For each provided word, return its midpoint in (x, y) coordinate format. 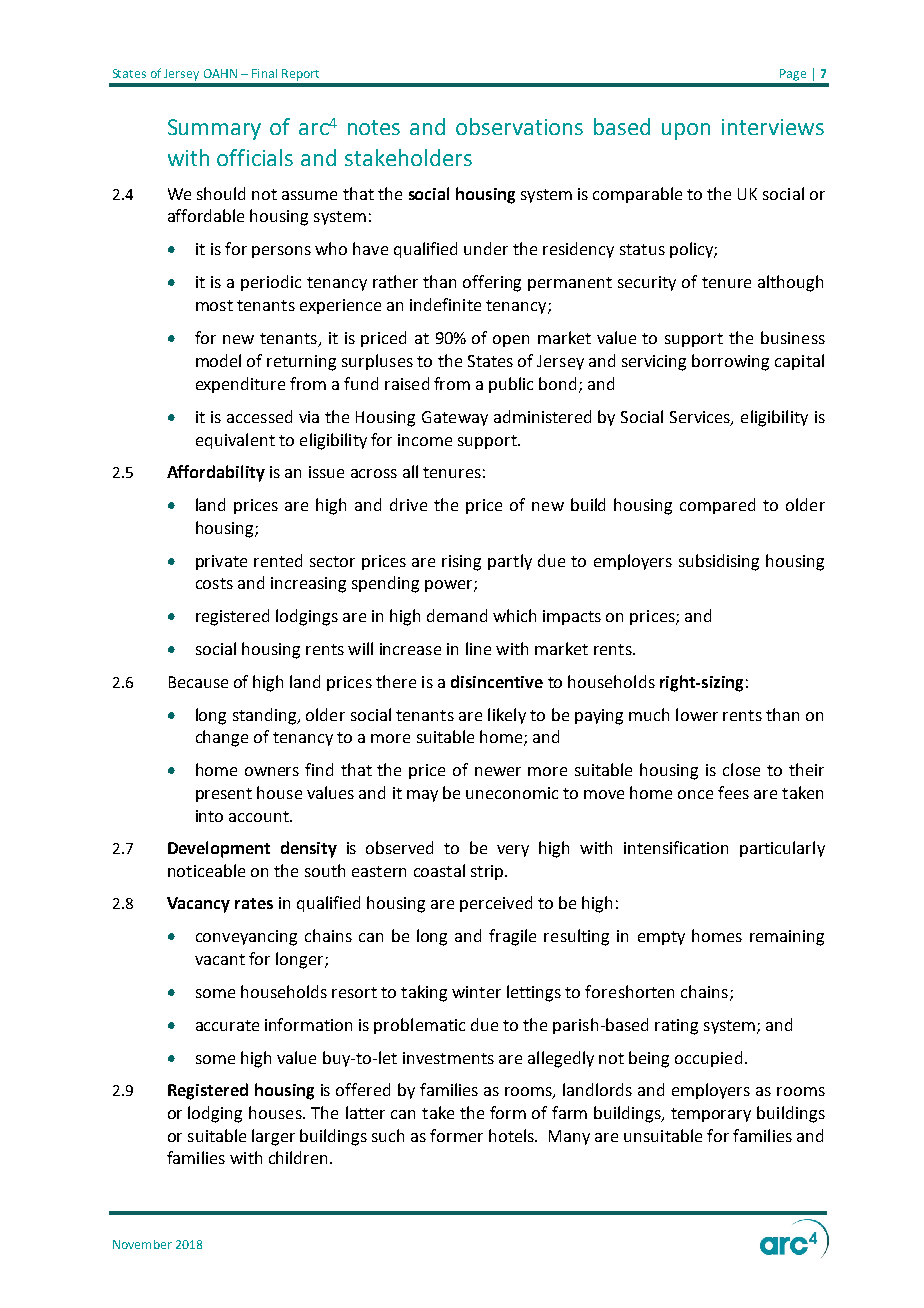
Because (198, 682)
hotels (512, 1135)
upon (686, 131)
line (478, 648)
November (142, 1244)
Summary (214, 129)
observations (519, 126)
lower (697, 714)
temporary (711, 1115)
